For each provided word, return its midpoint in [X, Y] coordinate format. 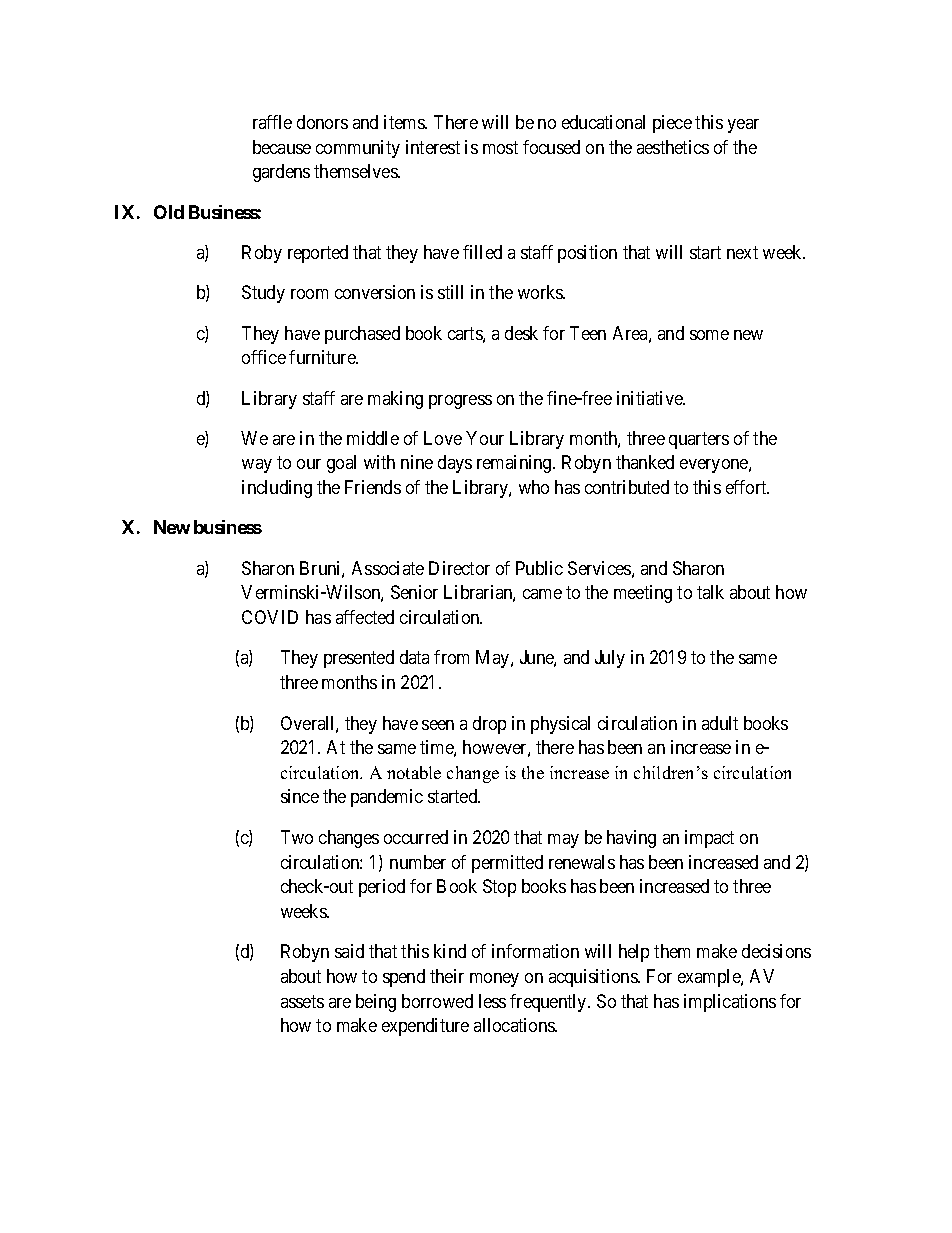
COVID [270, 617]
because [282, 147]
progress [460, 402]
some [709, 335]
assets [302, 1001]
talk [710, 592]
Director [459, 568]
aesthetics [673, 147]
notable [414, 772]
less [492, 1001]
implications [730, 1003]
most [500, 147]
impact [709, 839]
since [300, 796]
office [264, 357]
